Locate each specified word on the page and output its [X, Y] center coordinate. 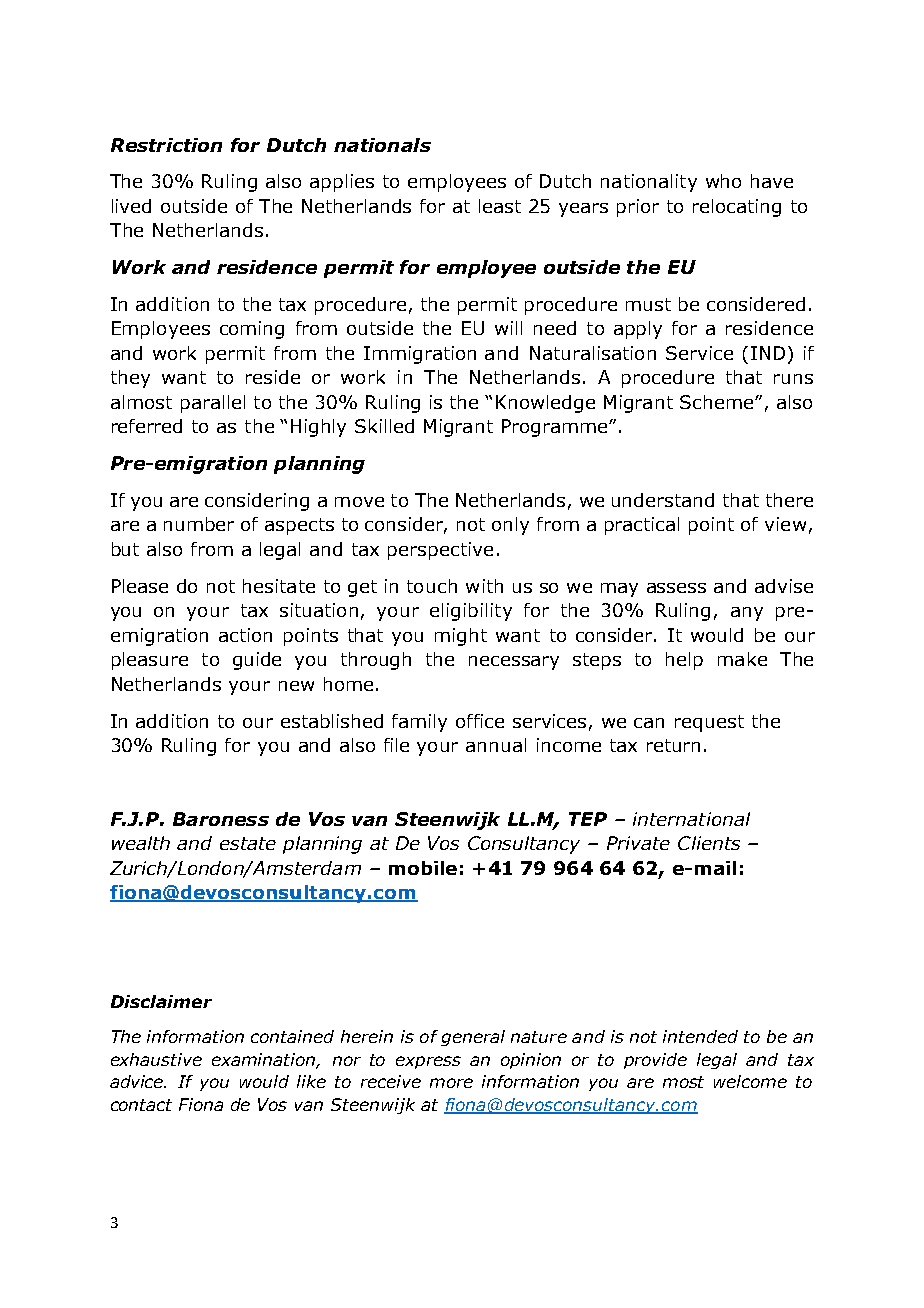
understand [663, 500]
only [510, 526]
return [673, 745]
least [500, 206]
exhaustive [156, 1059]
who [723, 181]
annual [496, 745]
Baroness [221, 819]
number [199, 524]
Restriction [166, 145]
